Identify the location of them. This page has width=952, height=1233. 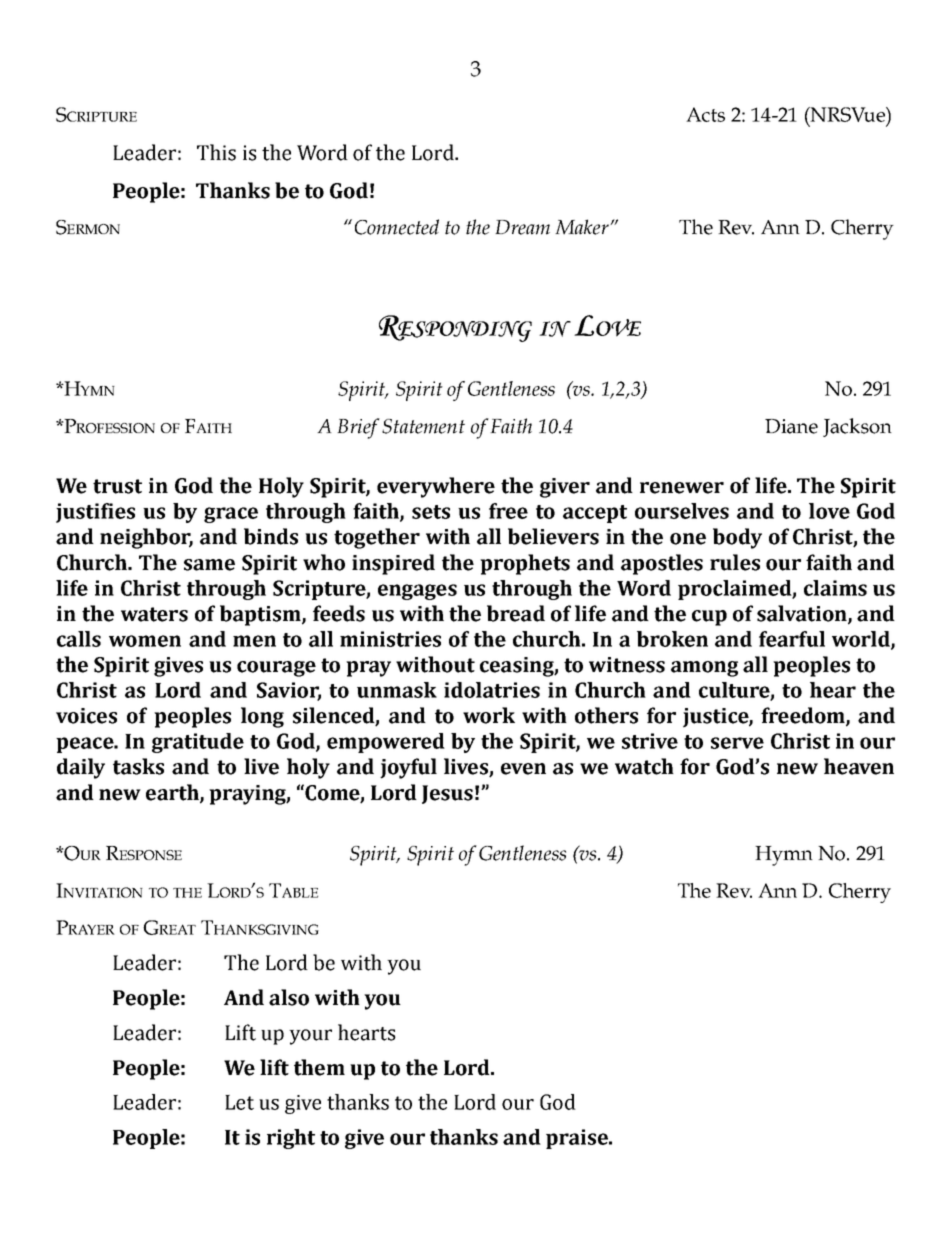
(319, 1067).
